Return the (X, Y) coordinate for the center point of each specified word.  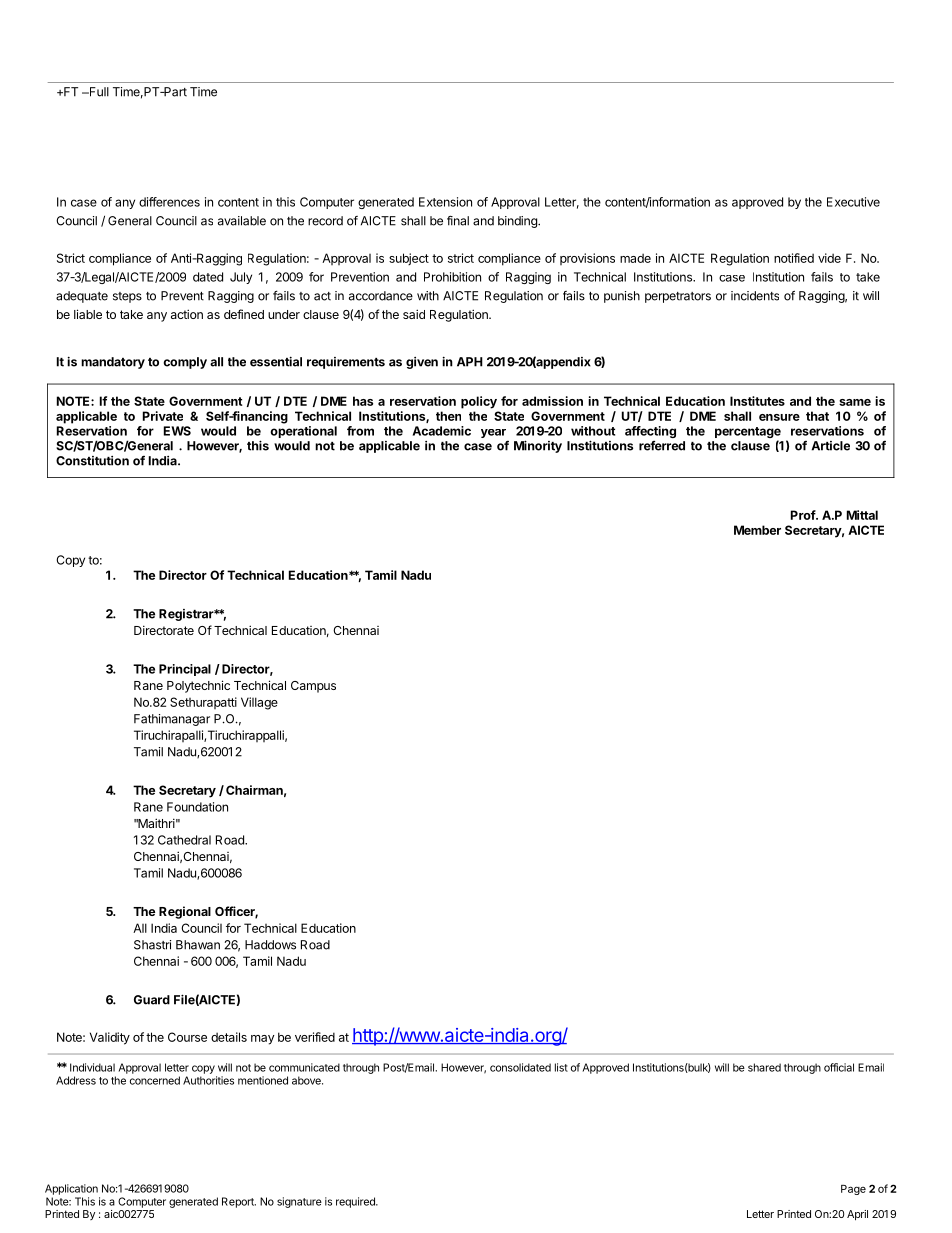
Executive (853, 202)
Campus (313, 687)
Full (98, 92)
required (356, 1202)
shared (764, 1067)
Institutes (757, 401)
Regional (185, 912)
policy (479, 402)
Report (239, 1202)
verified (315, 1037)
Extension (445, 202)
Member (757, 530)
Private (163, 416)
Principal (185, 670)
